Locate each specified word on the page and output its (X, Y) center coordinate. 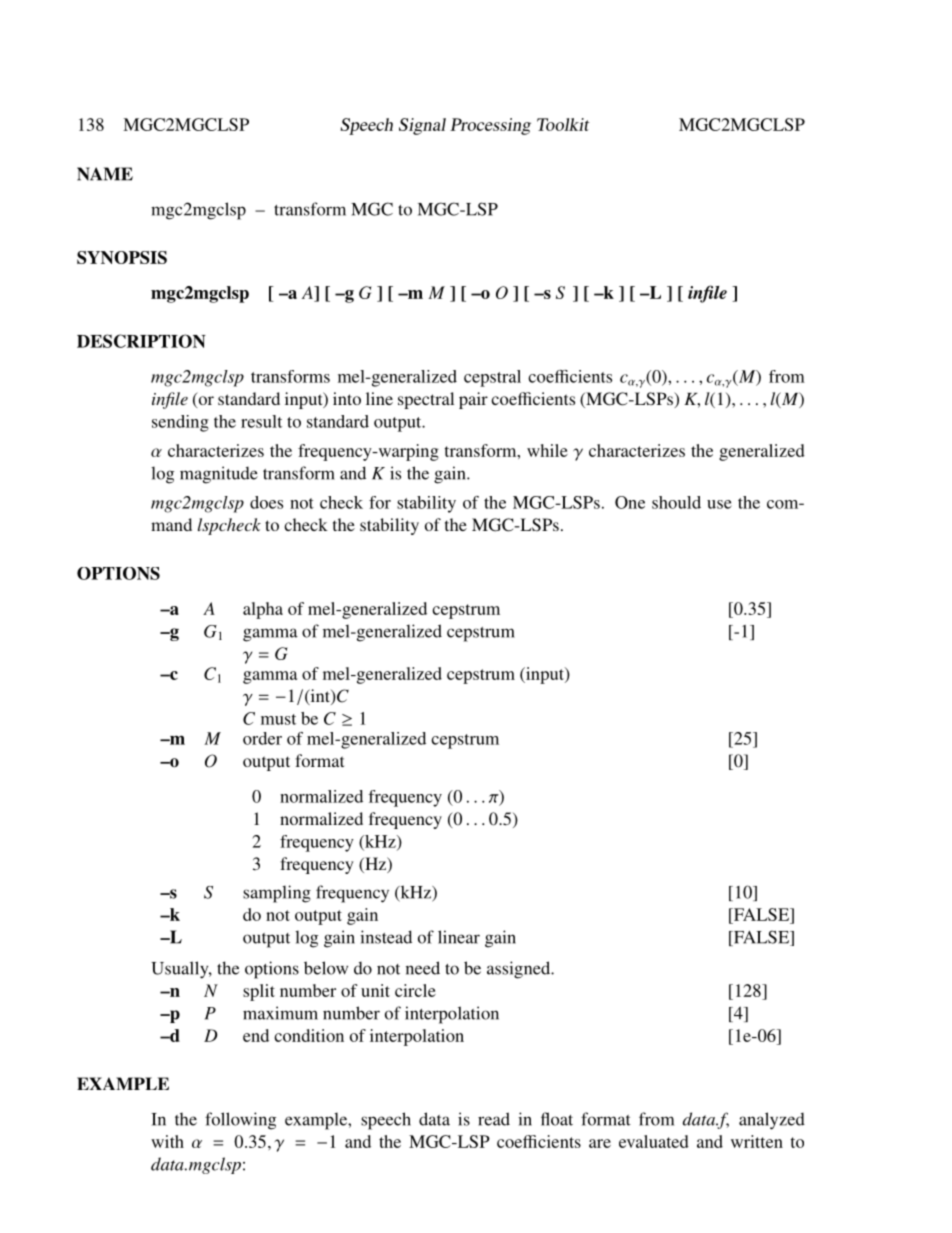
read (494, 1119)
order (262, 738)
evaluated (654, 1141)
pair (473, 400)
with (167, 1141)
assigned (520, 970)
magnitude (219, 475)
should (676, 502)
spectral (426, 400)
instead (386, 937)
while (547, 450)
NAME (105, 174)
